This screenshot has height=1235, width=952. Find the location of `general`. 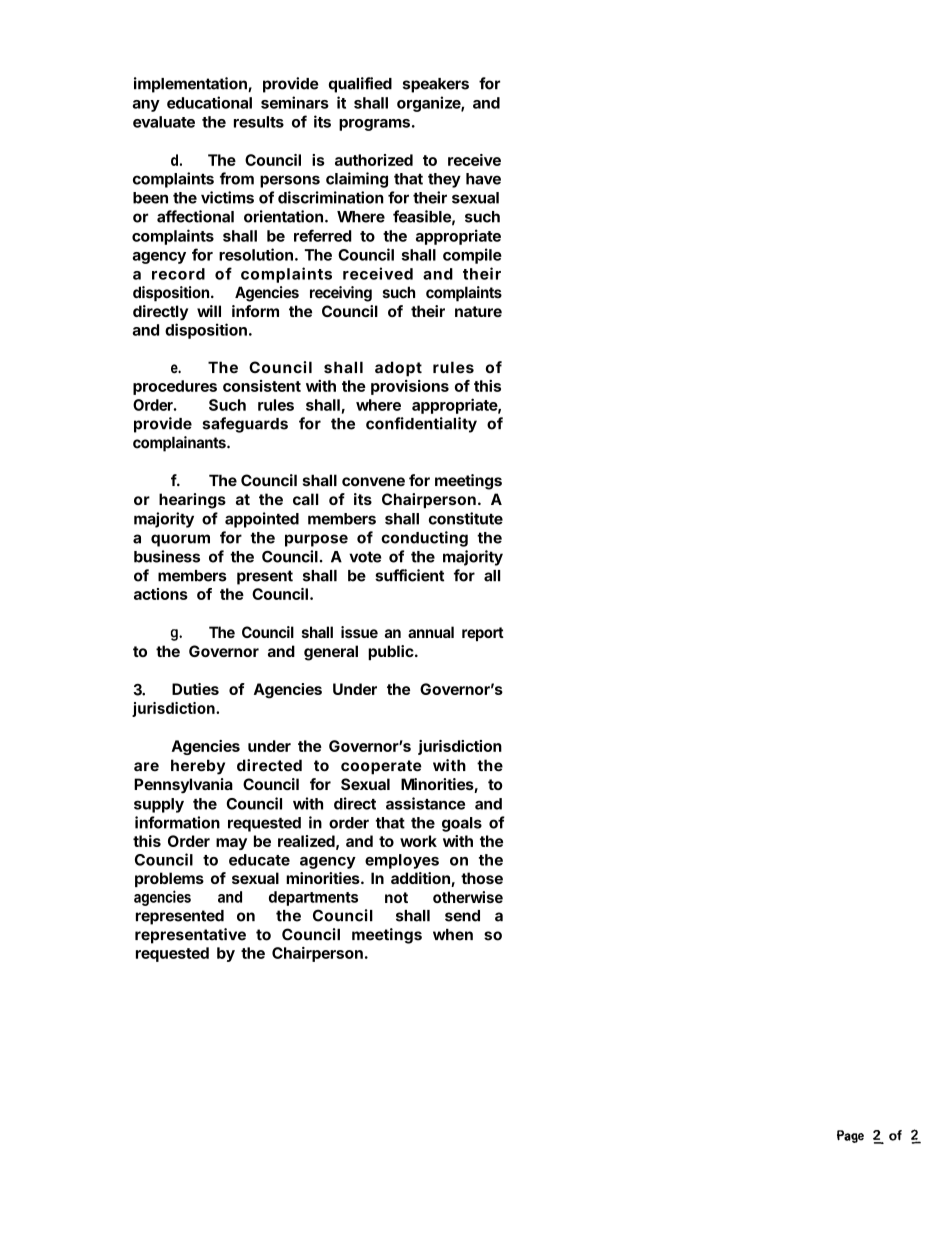

general is located at coordinates (331, 653).
